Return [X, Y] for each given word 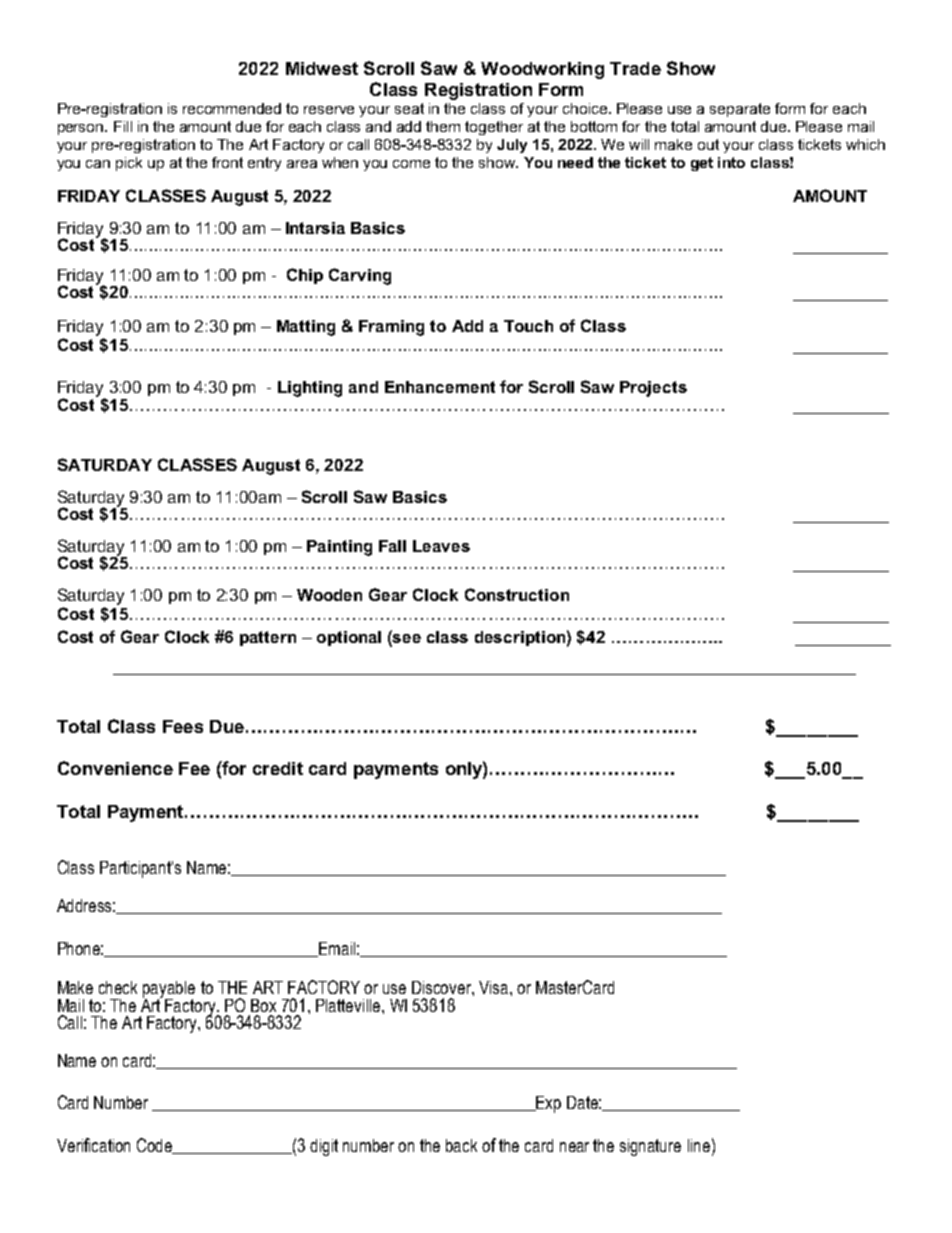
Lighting [310, 389]
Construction [517, 594]
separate [740, 110]
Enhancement [440, 387]
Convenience [115, 768]
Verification [93, 1145]
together [494, 128]
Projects [653, 389]
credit [278, 768]
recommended [232, 108]
